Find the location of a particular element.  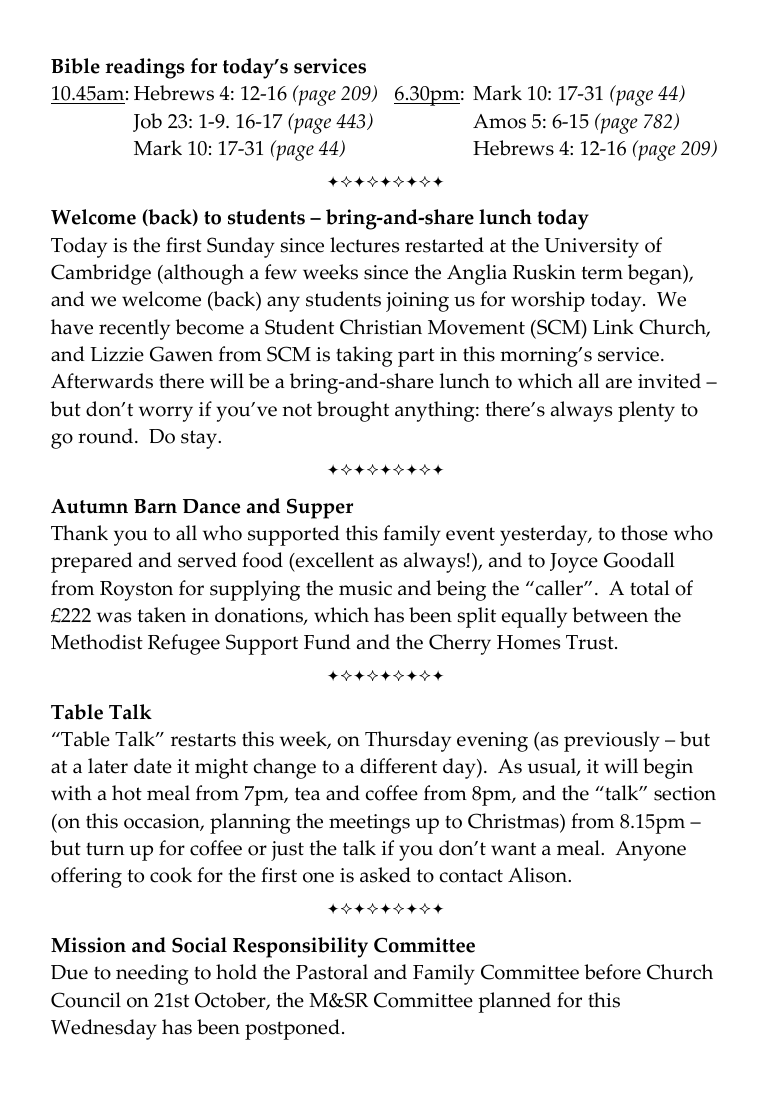

Pastoral is located at coordinates (332, 972).
